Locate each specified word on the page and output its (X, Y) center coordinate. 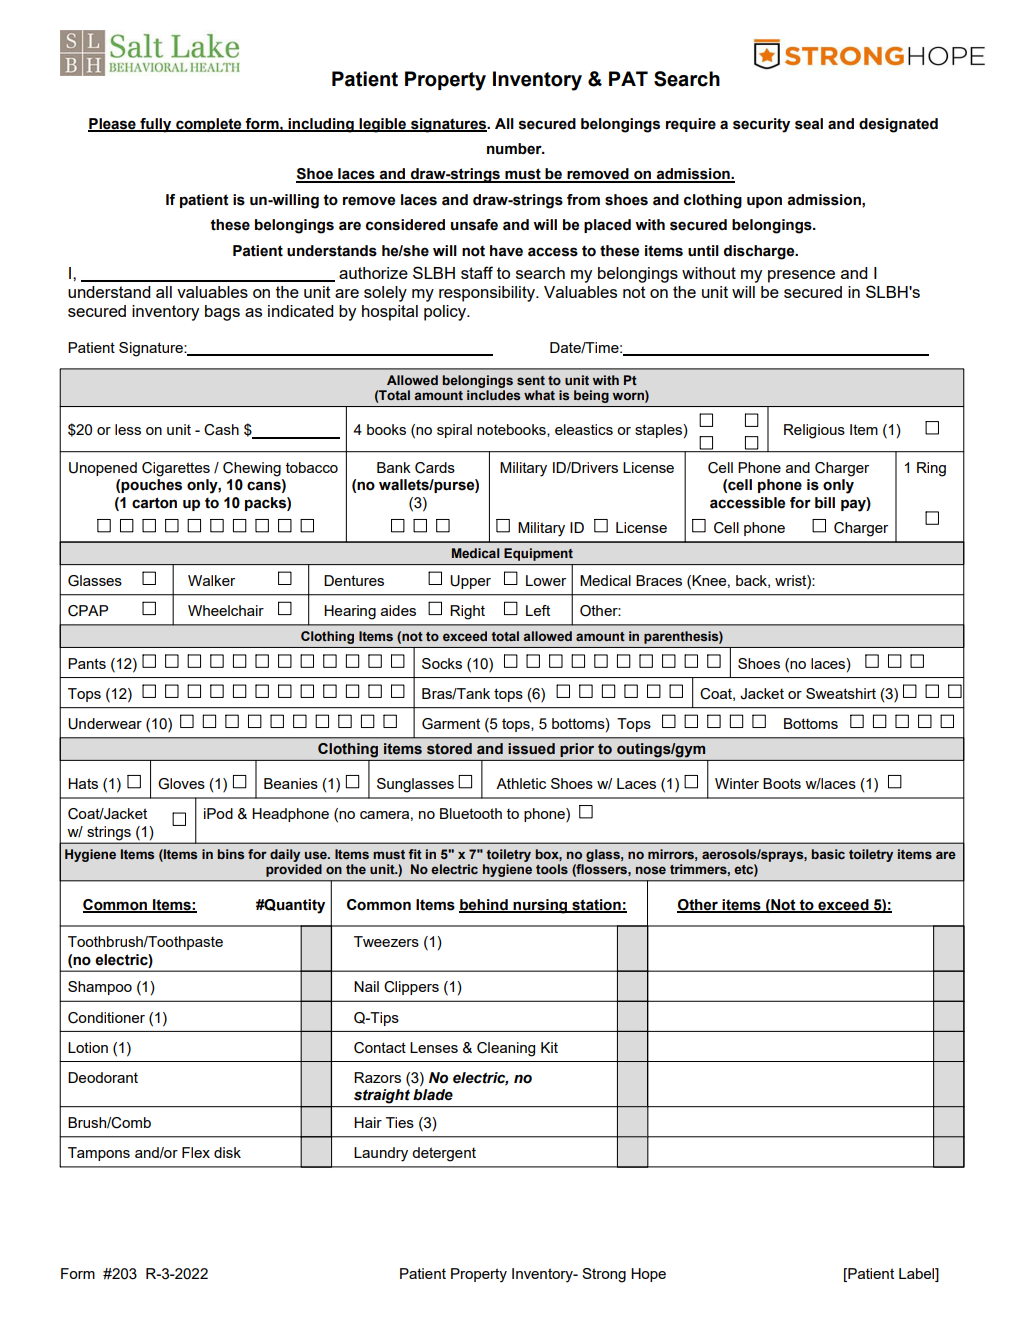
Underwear (105, 724)
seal (809, 124)
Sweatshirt (841, 693)
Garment (451, 724)
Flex (196, 1152)
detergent (444, 1154)
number (515, 149)
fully (156, 125)
